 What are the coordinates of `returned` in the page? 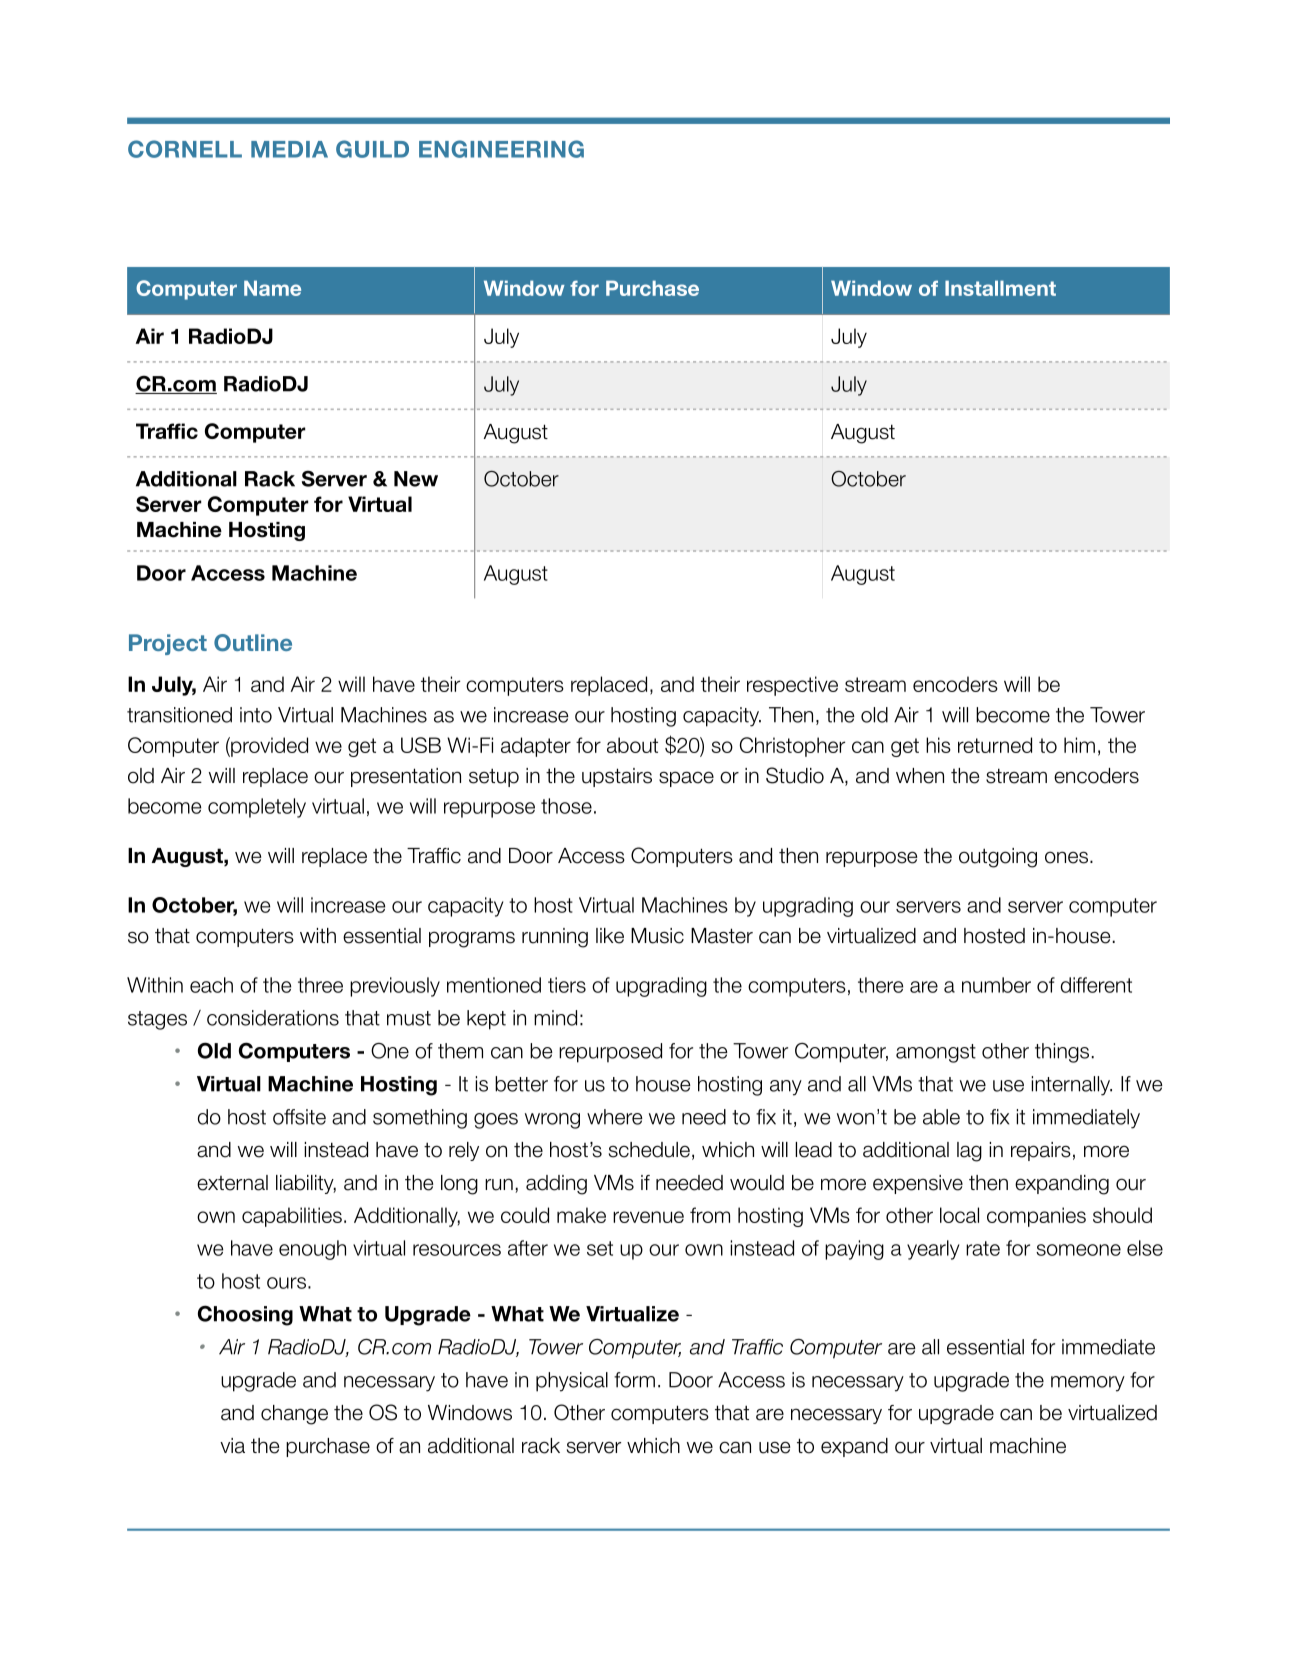 It's located at (995, 745).
